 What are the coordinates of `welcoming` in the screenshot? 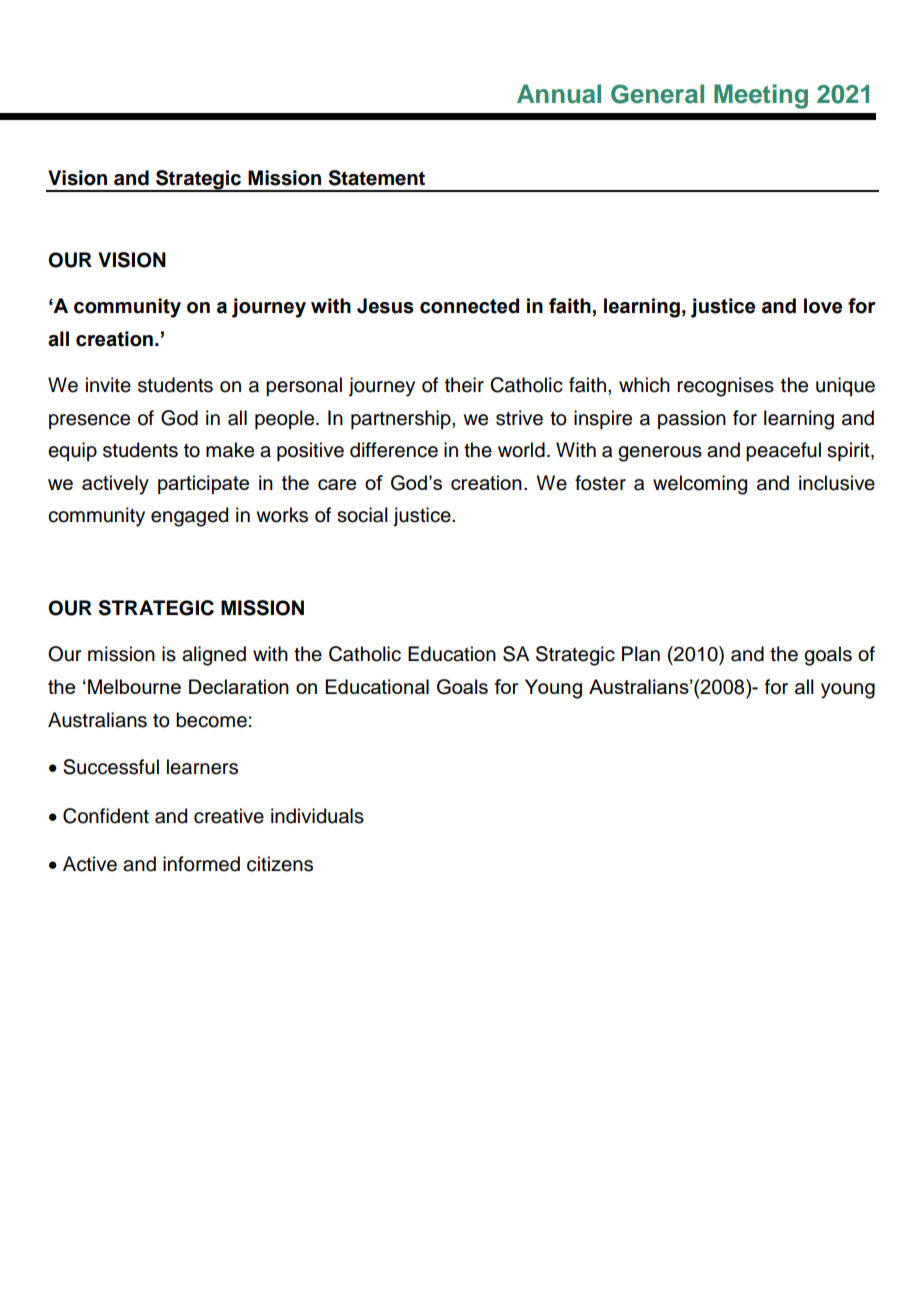 It's located at (700, 485).
